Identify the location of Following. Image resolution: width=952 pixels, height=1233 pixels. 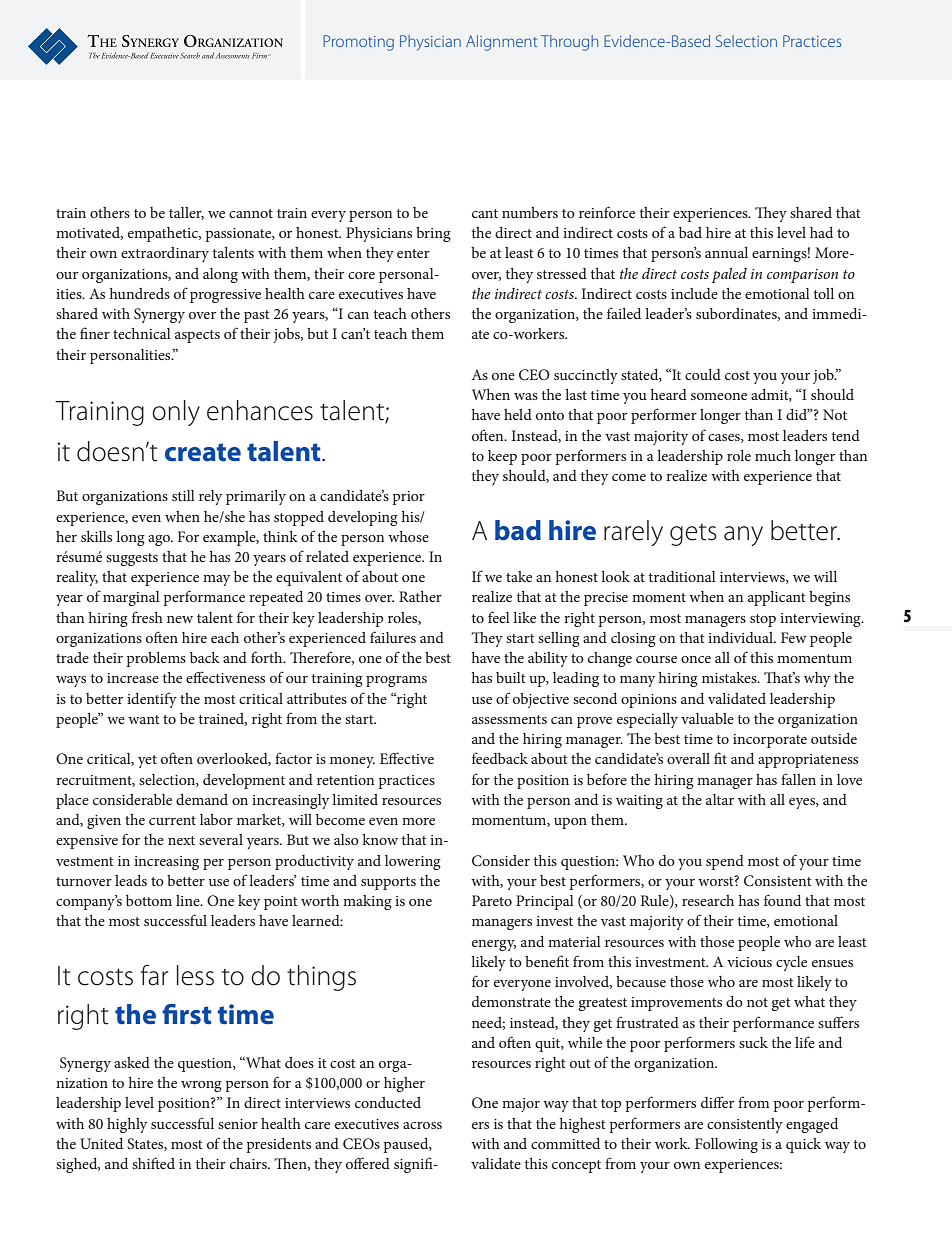
(726, 1145).
